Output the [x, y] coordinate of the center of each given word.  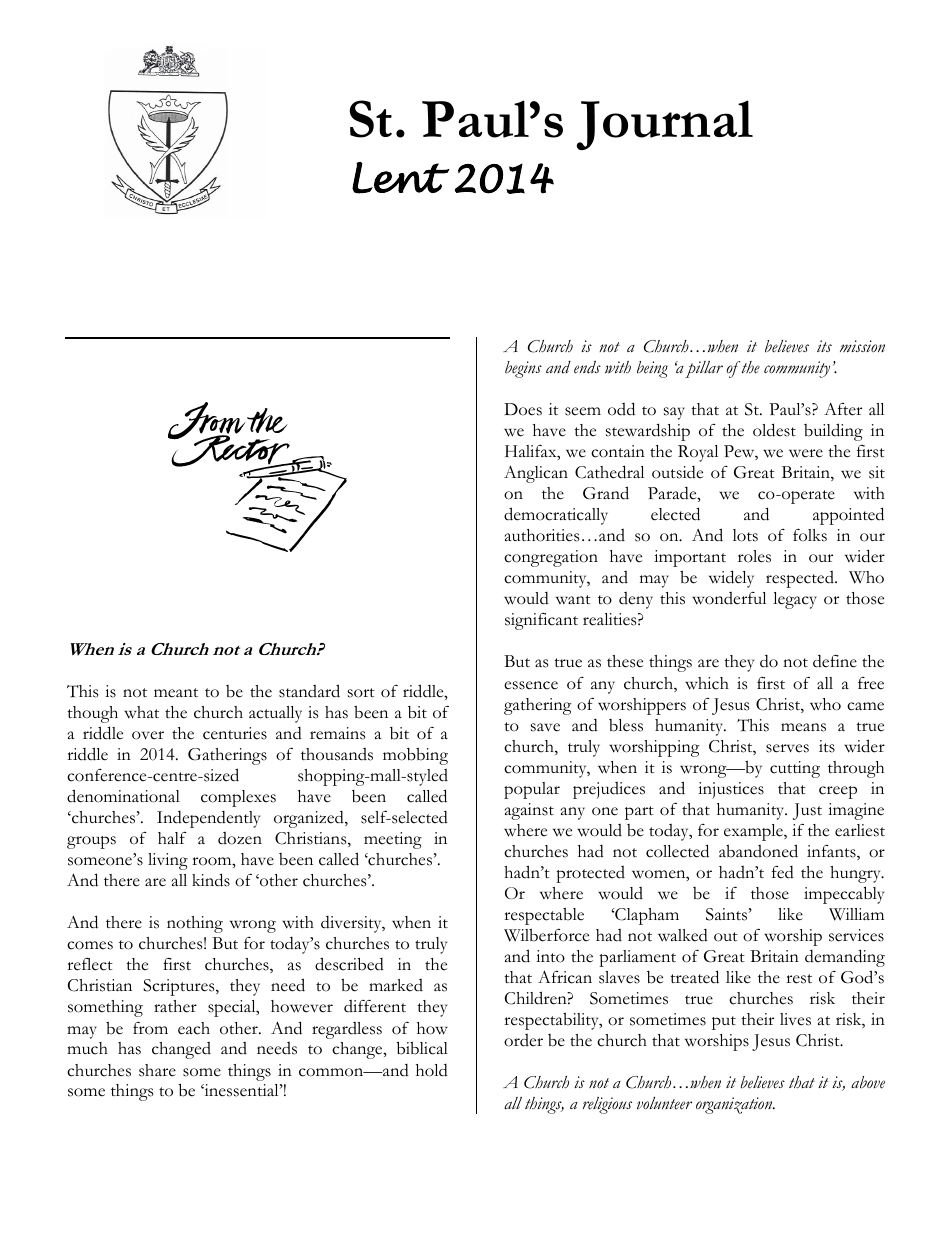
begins [523, 369]
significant [541, 621]
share [157, 1070]
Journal [664, 125]
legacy [795, 600]
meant [176, 693]
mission [862, 346]
